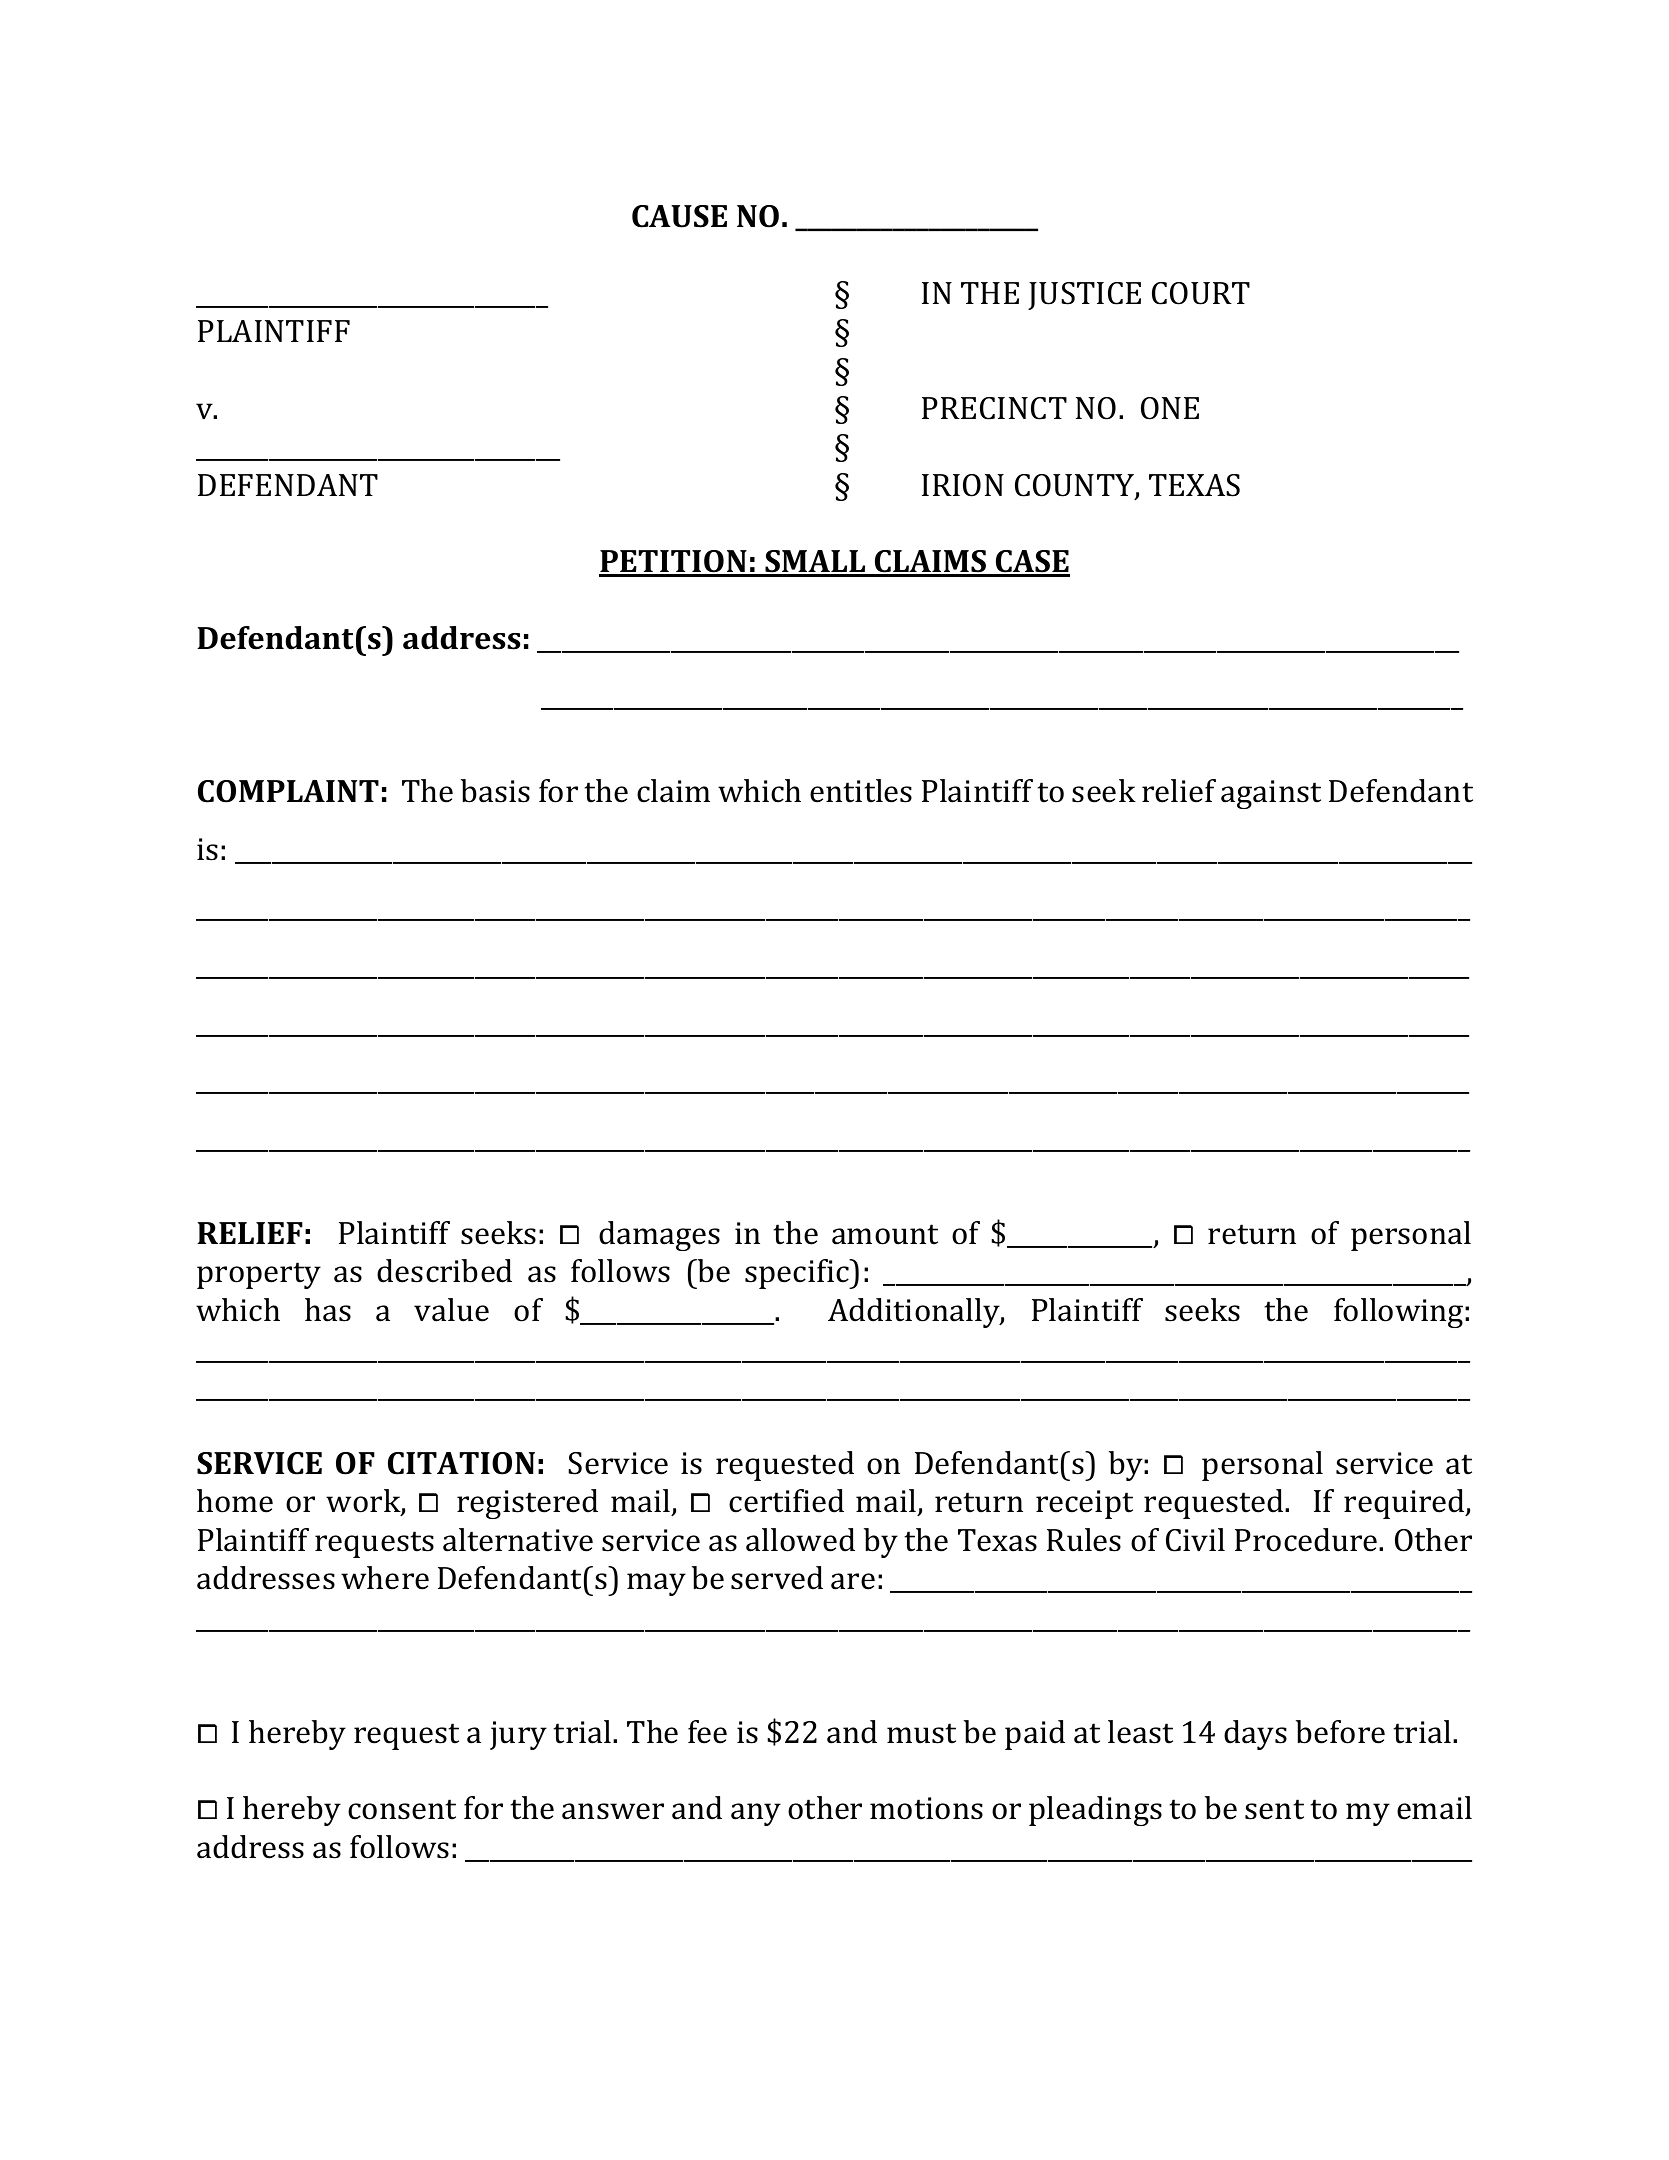 The height and width of the page is (2160, 1669). Describe the element at coordinates (679, 216) in the page. I see `CAUSE` at that location.
